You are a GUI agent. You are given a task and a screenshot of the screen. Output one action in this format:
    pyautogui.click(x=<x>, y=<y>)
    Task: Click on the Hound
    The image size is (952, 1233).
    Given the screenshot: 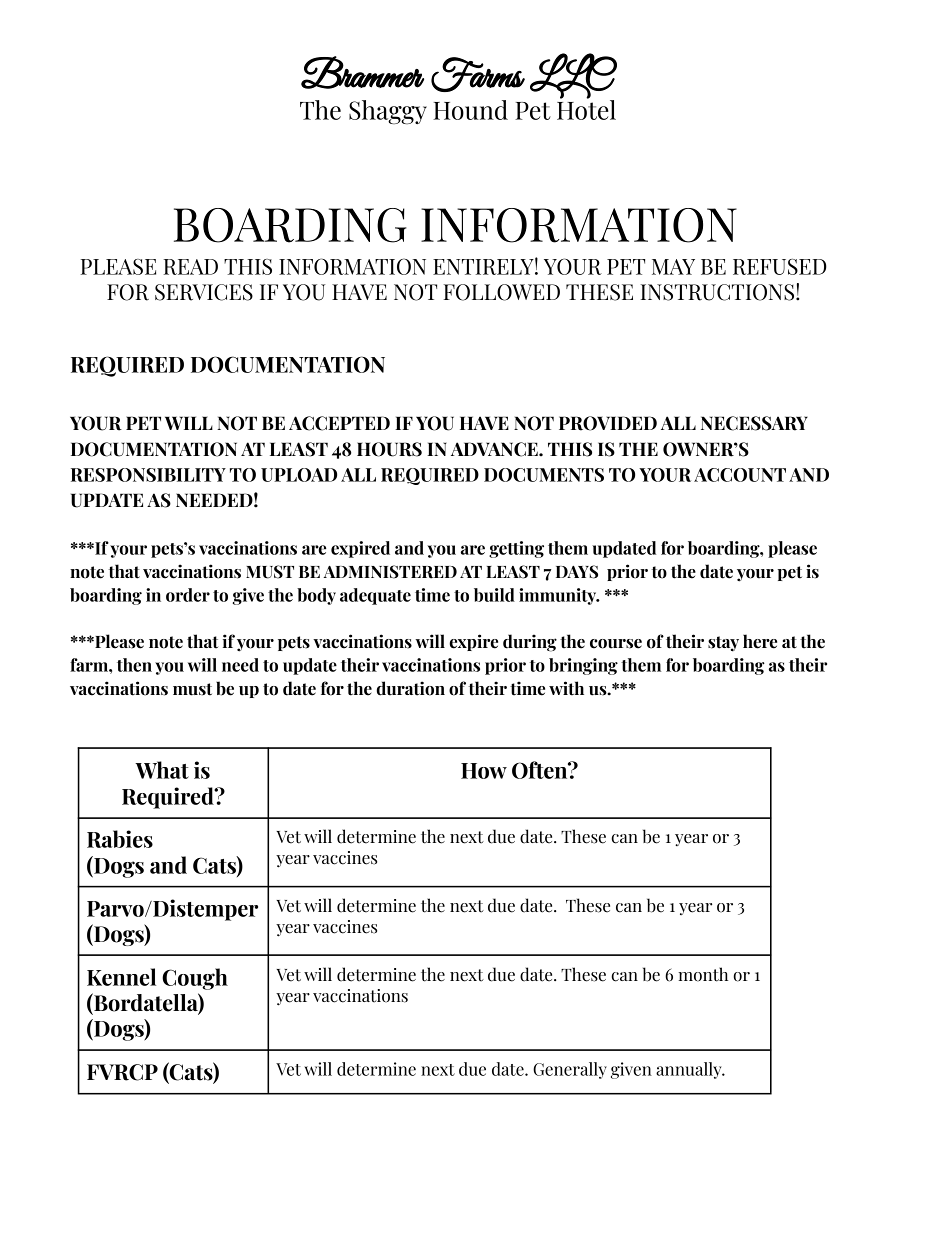 What is the action you would take?
    pyautogui.click(x=470, y=110)
